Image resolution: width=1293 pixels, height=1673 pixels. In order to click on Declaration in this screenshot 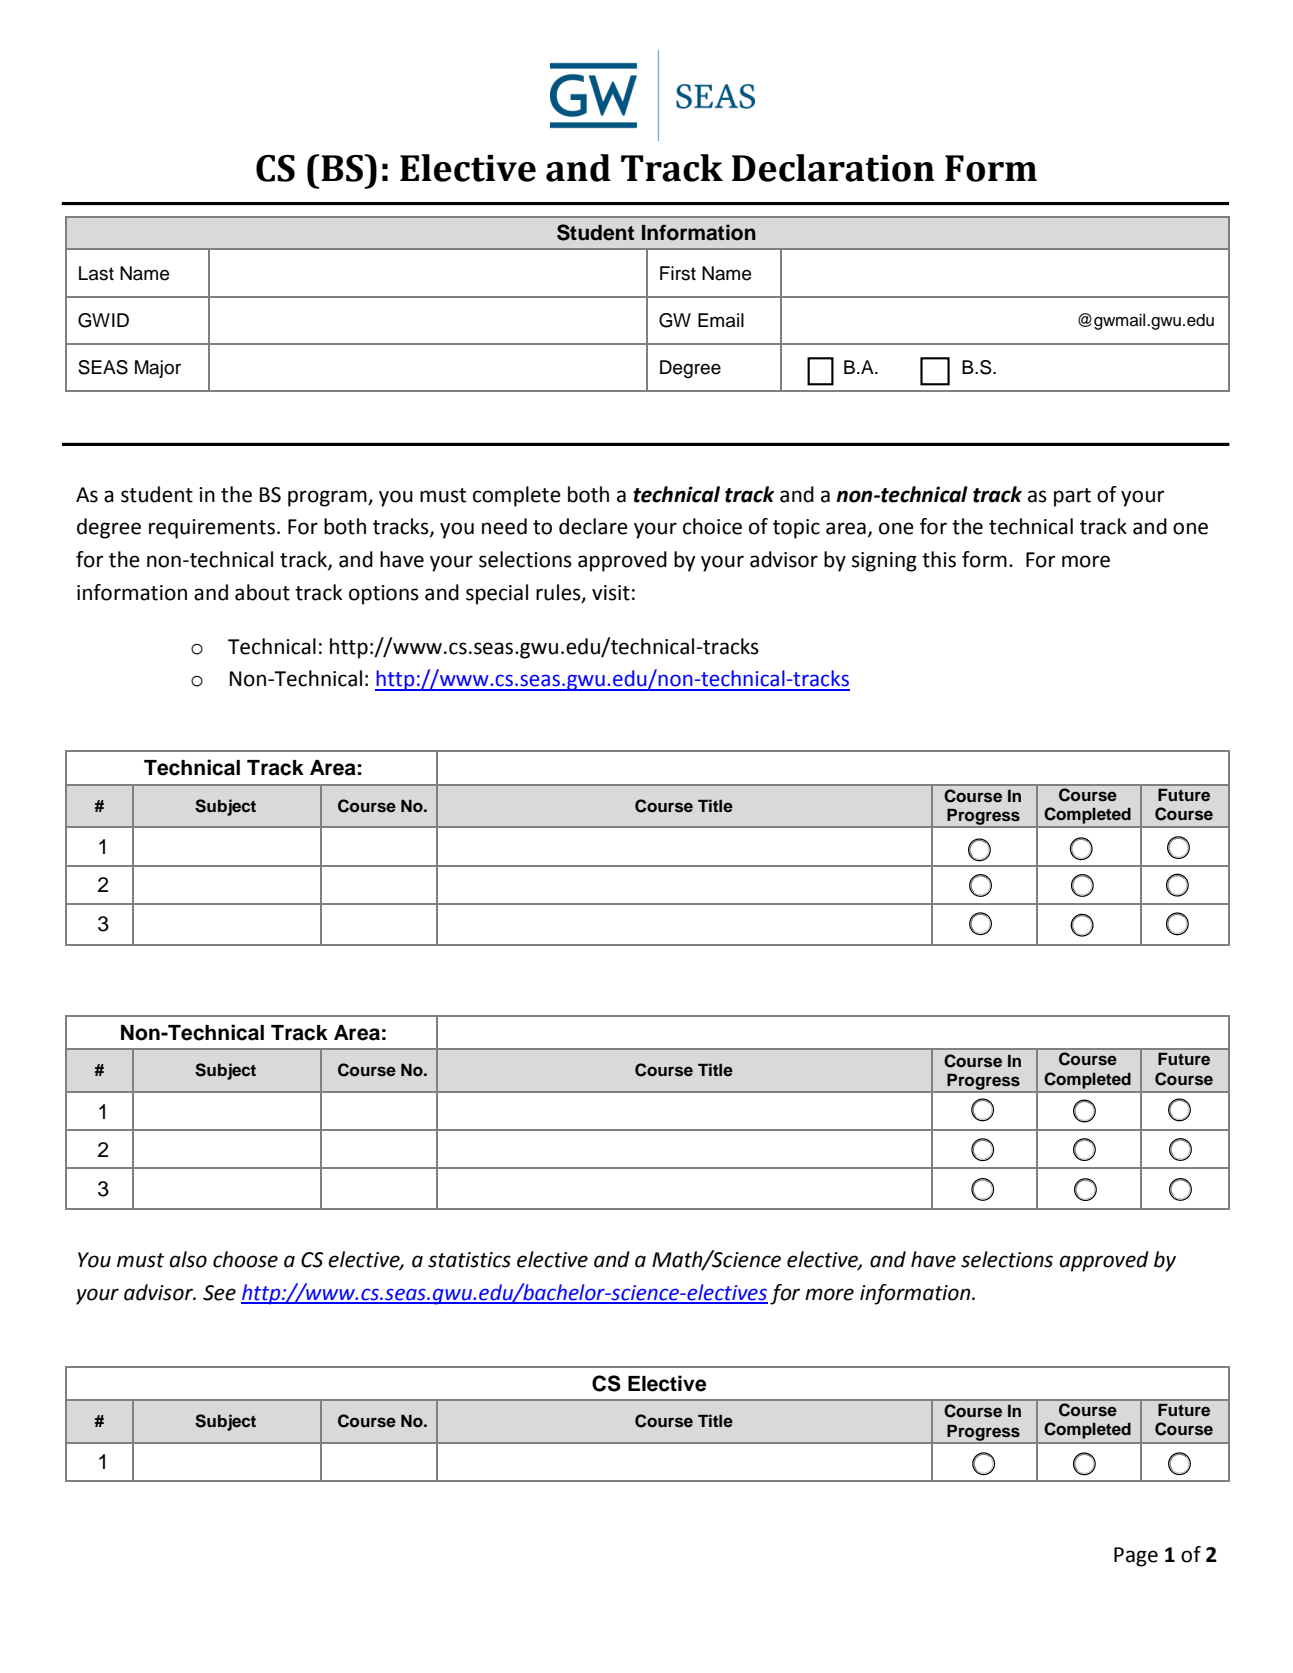, I will do `click(833, 168)`.
